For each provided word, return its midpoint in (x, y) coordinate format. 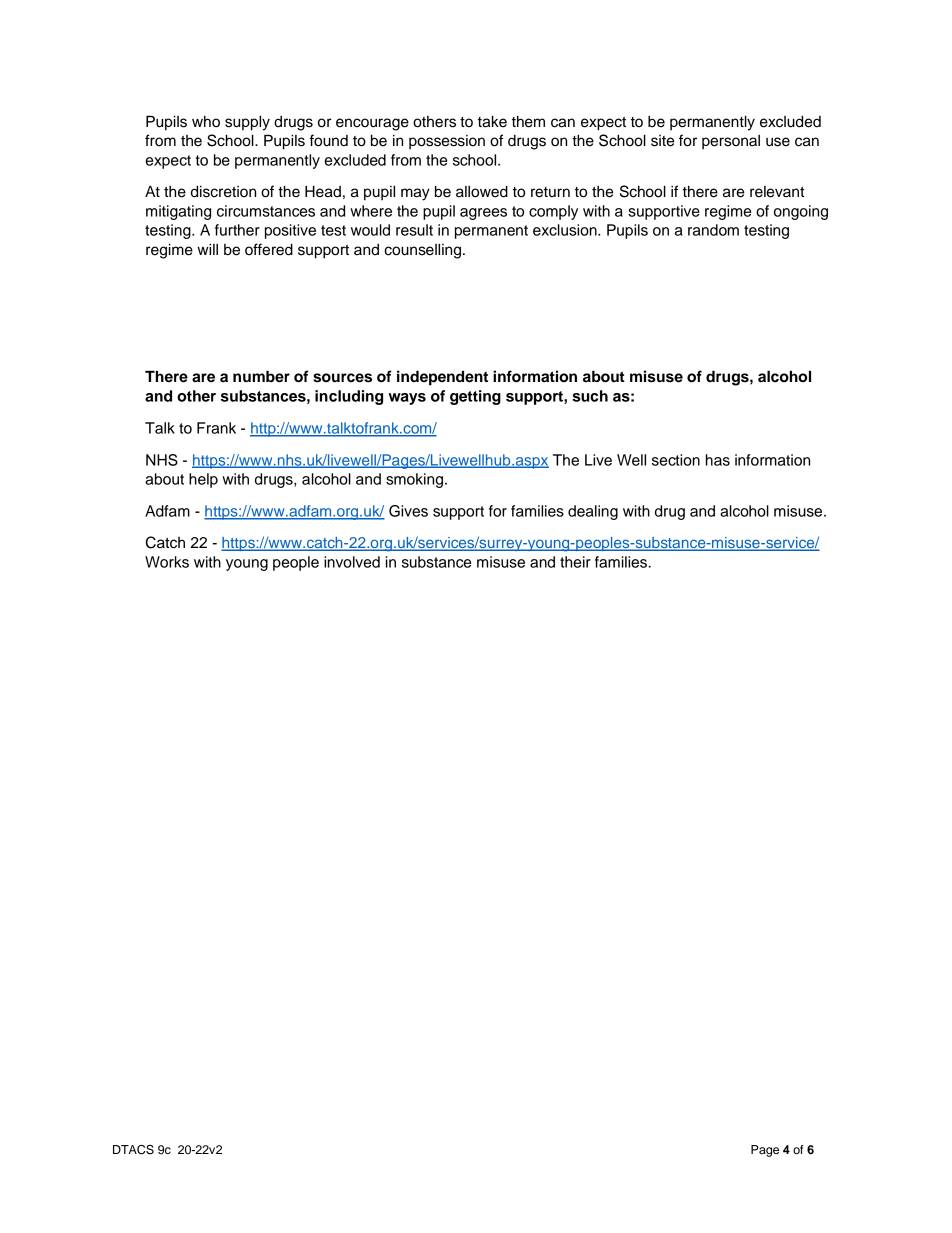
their (575, 562)
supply (247, 123)
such (590, 396)
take (492, 121)
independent (442, 378)
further (237, 230)
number (261, 376)
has (718, 460)
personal (731, 142)
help (203, 480)
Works (167, 562)
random (713, 230)
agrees (483, 214)
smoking (414, 480)
